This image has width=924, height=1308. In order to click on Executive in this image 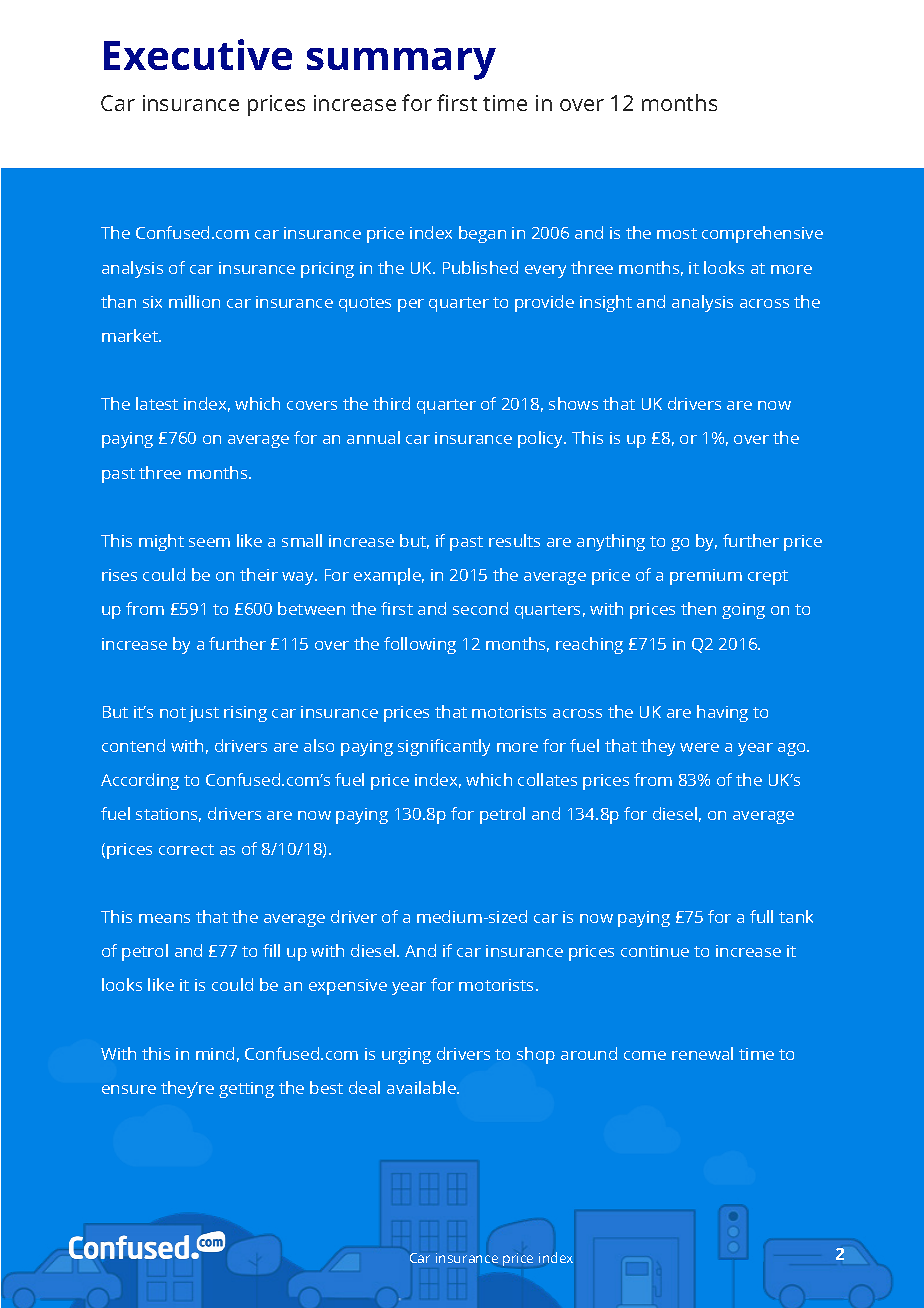, I will do `click(198, 54)`.
